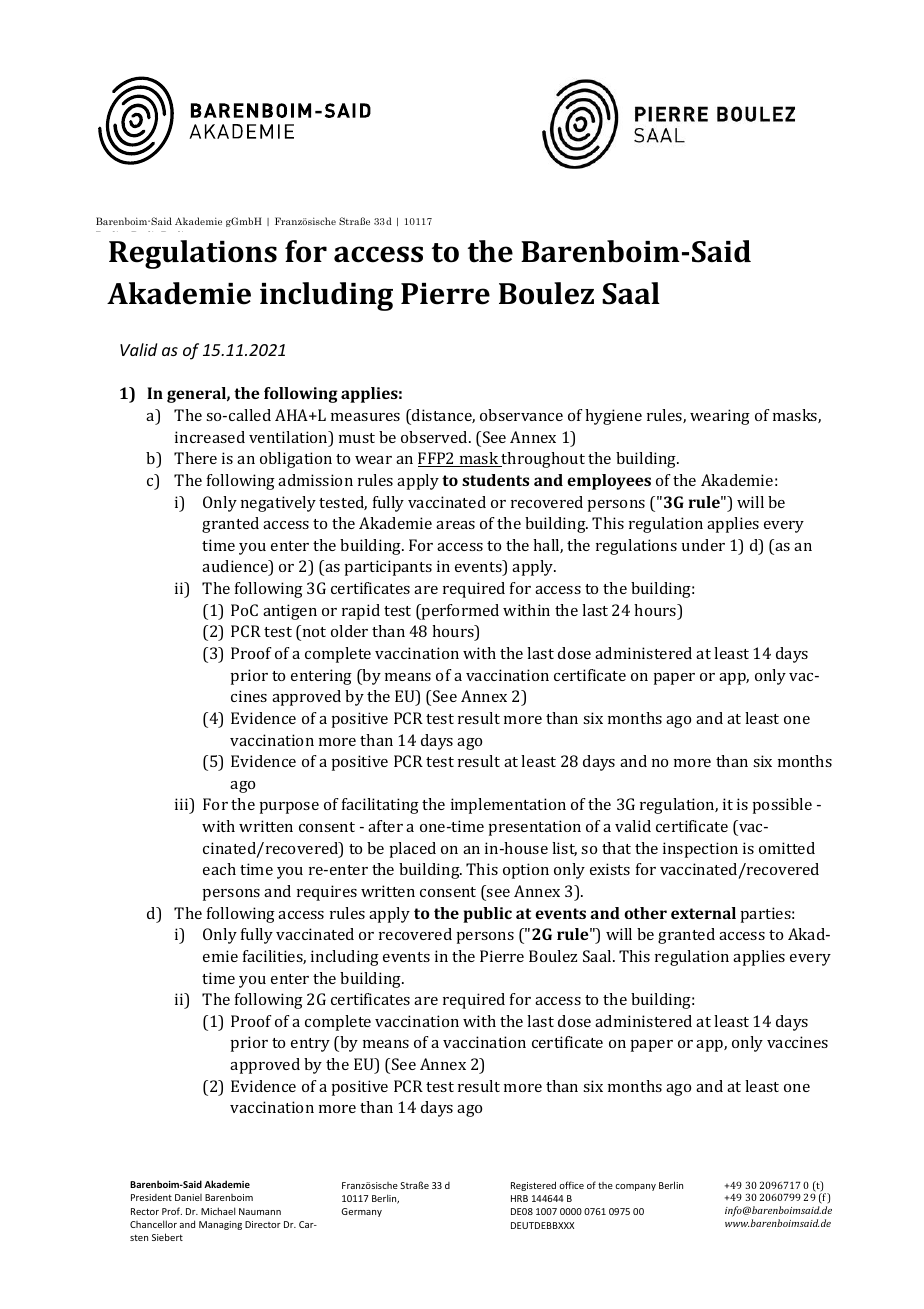 This screenshot has width=924, height=1309. I want to click on possible, so click(782, 806).
